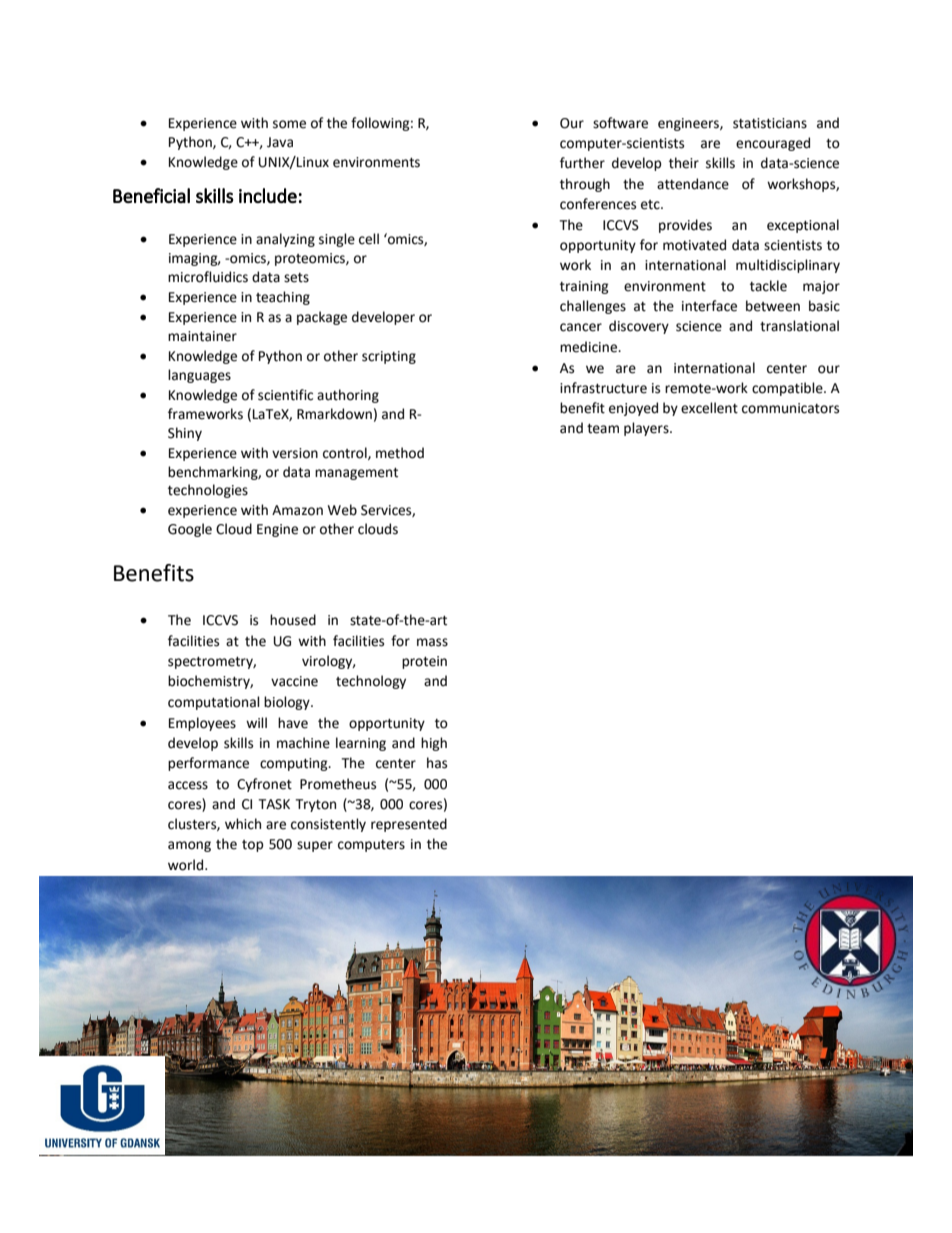  Describe the element at coordinates (647, 429) in the screenshot. I see `players` at that location.
